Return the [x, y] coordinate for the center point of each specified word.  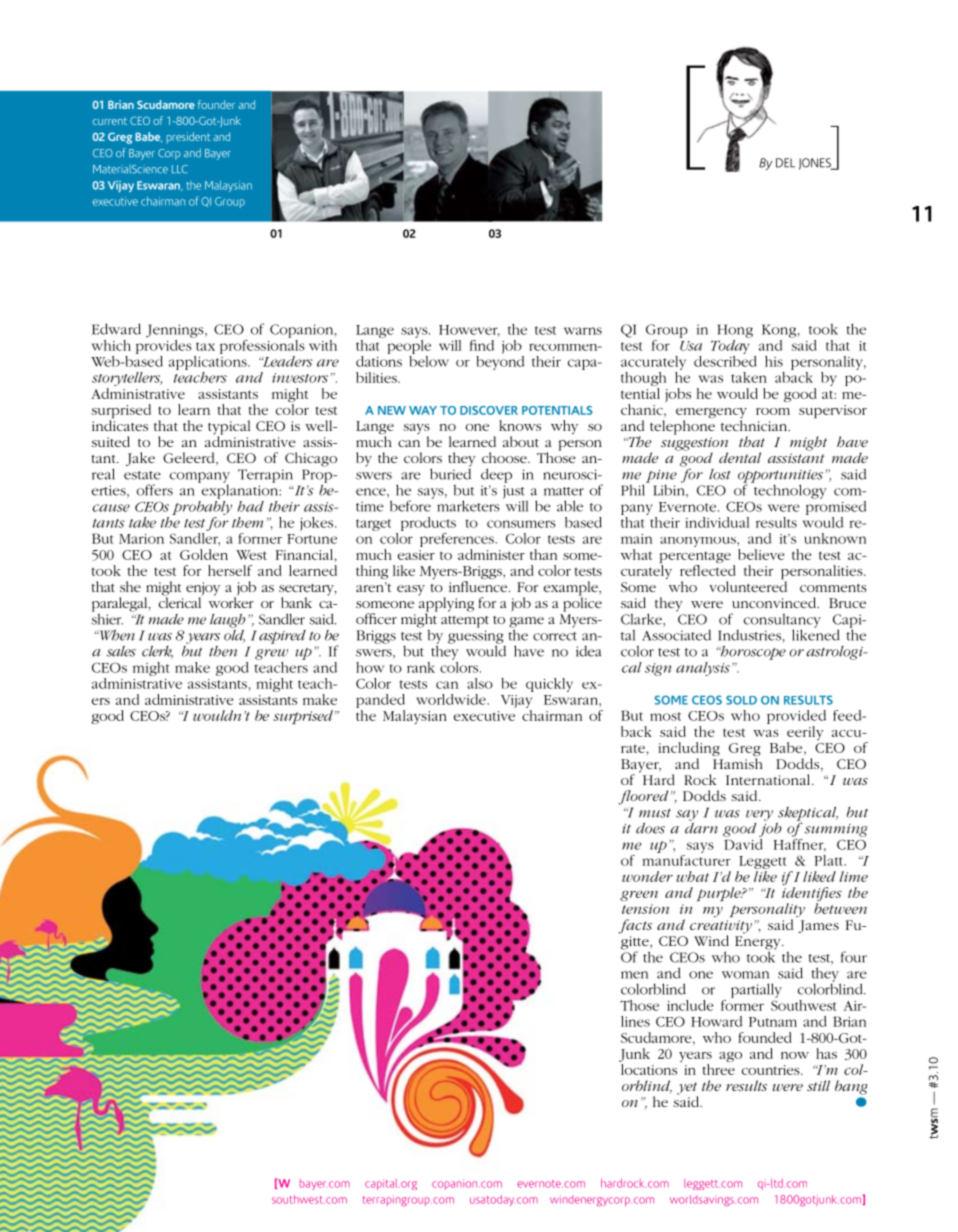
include [690, 1005]
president [188, 138]
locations [649, 1069]
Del [785, 163]
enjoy [203, 590]
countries [772, 1070]
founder [216, 104]
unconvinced [775, 602]
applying [446, 604]
